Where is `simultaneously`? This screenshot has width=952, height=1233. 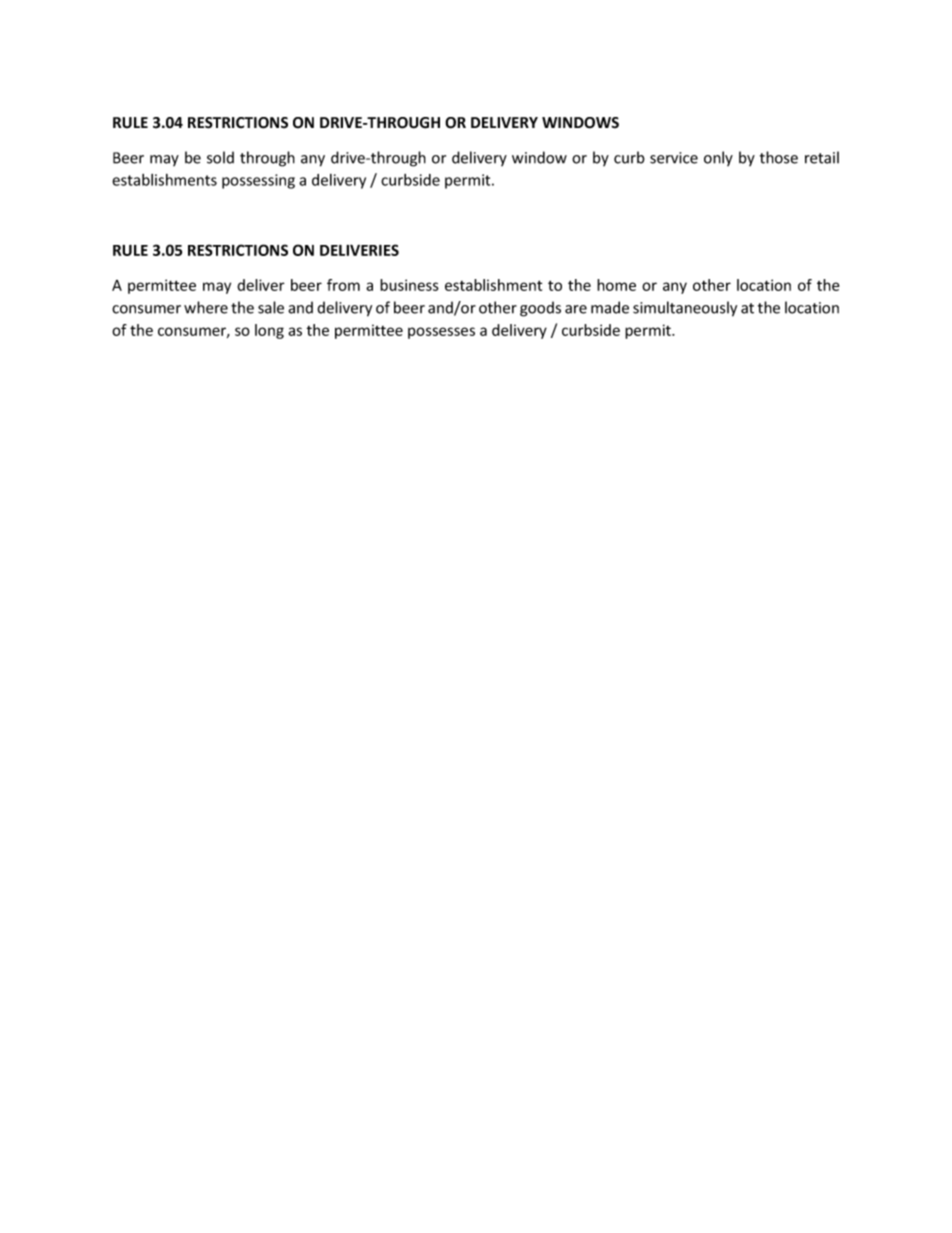
simultaneously is located at coordinates (685, 309).
